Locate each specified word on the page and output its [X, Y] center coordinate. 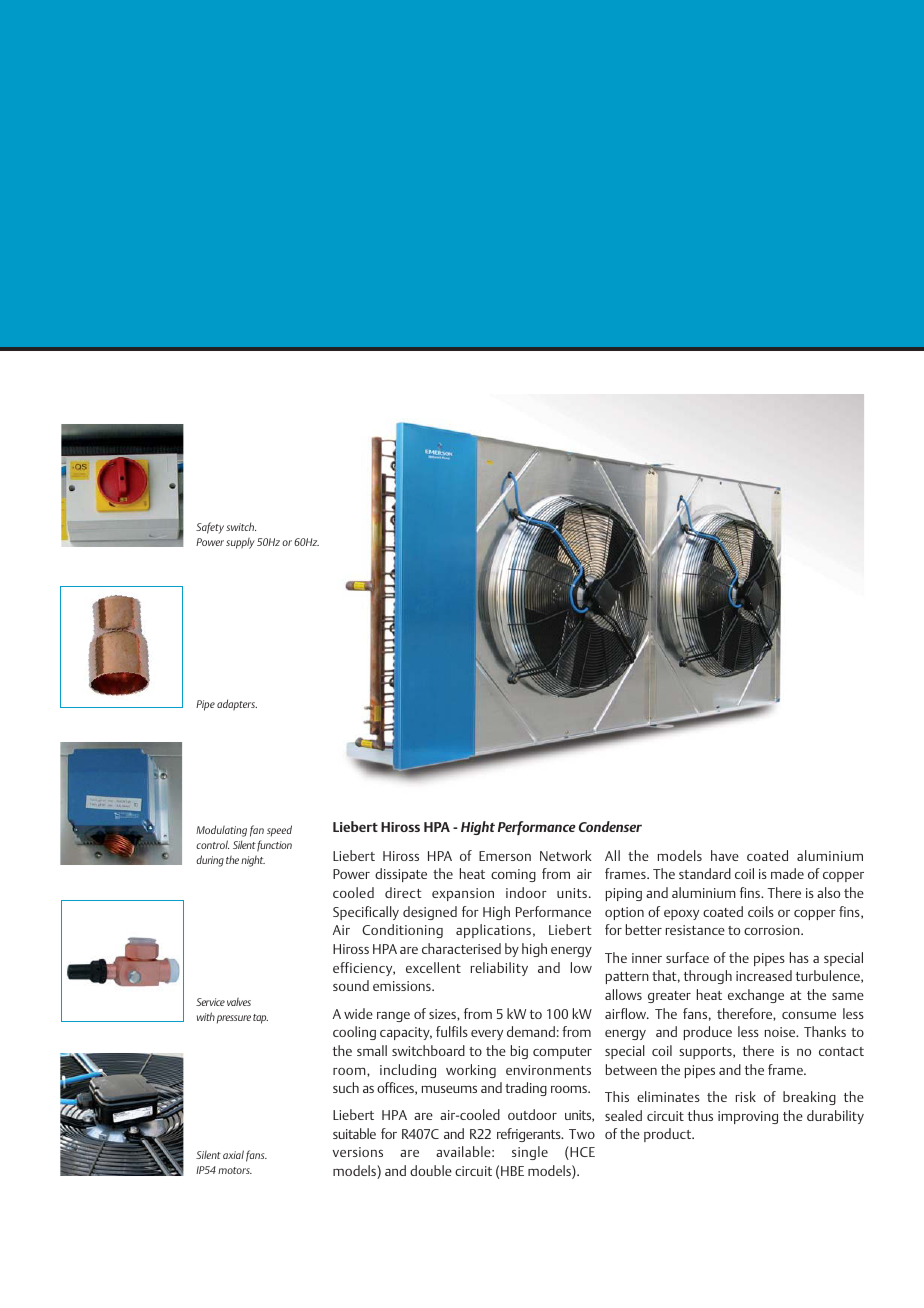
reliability [499, 969]
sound [351, 985]
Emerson [505, 856]
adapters [237, 705]
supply [240, 543]
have [725, 855]
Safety [210, 528]
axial [233, 1154]
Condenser [610, 826]
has [799, 957]
